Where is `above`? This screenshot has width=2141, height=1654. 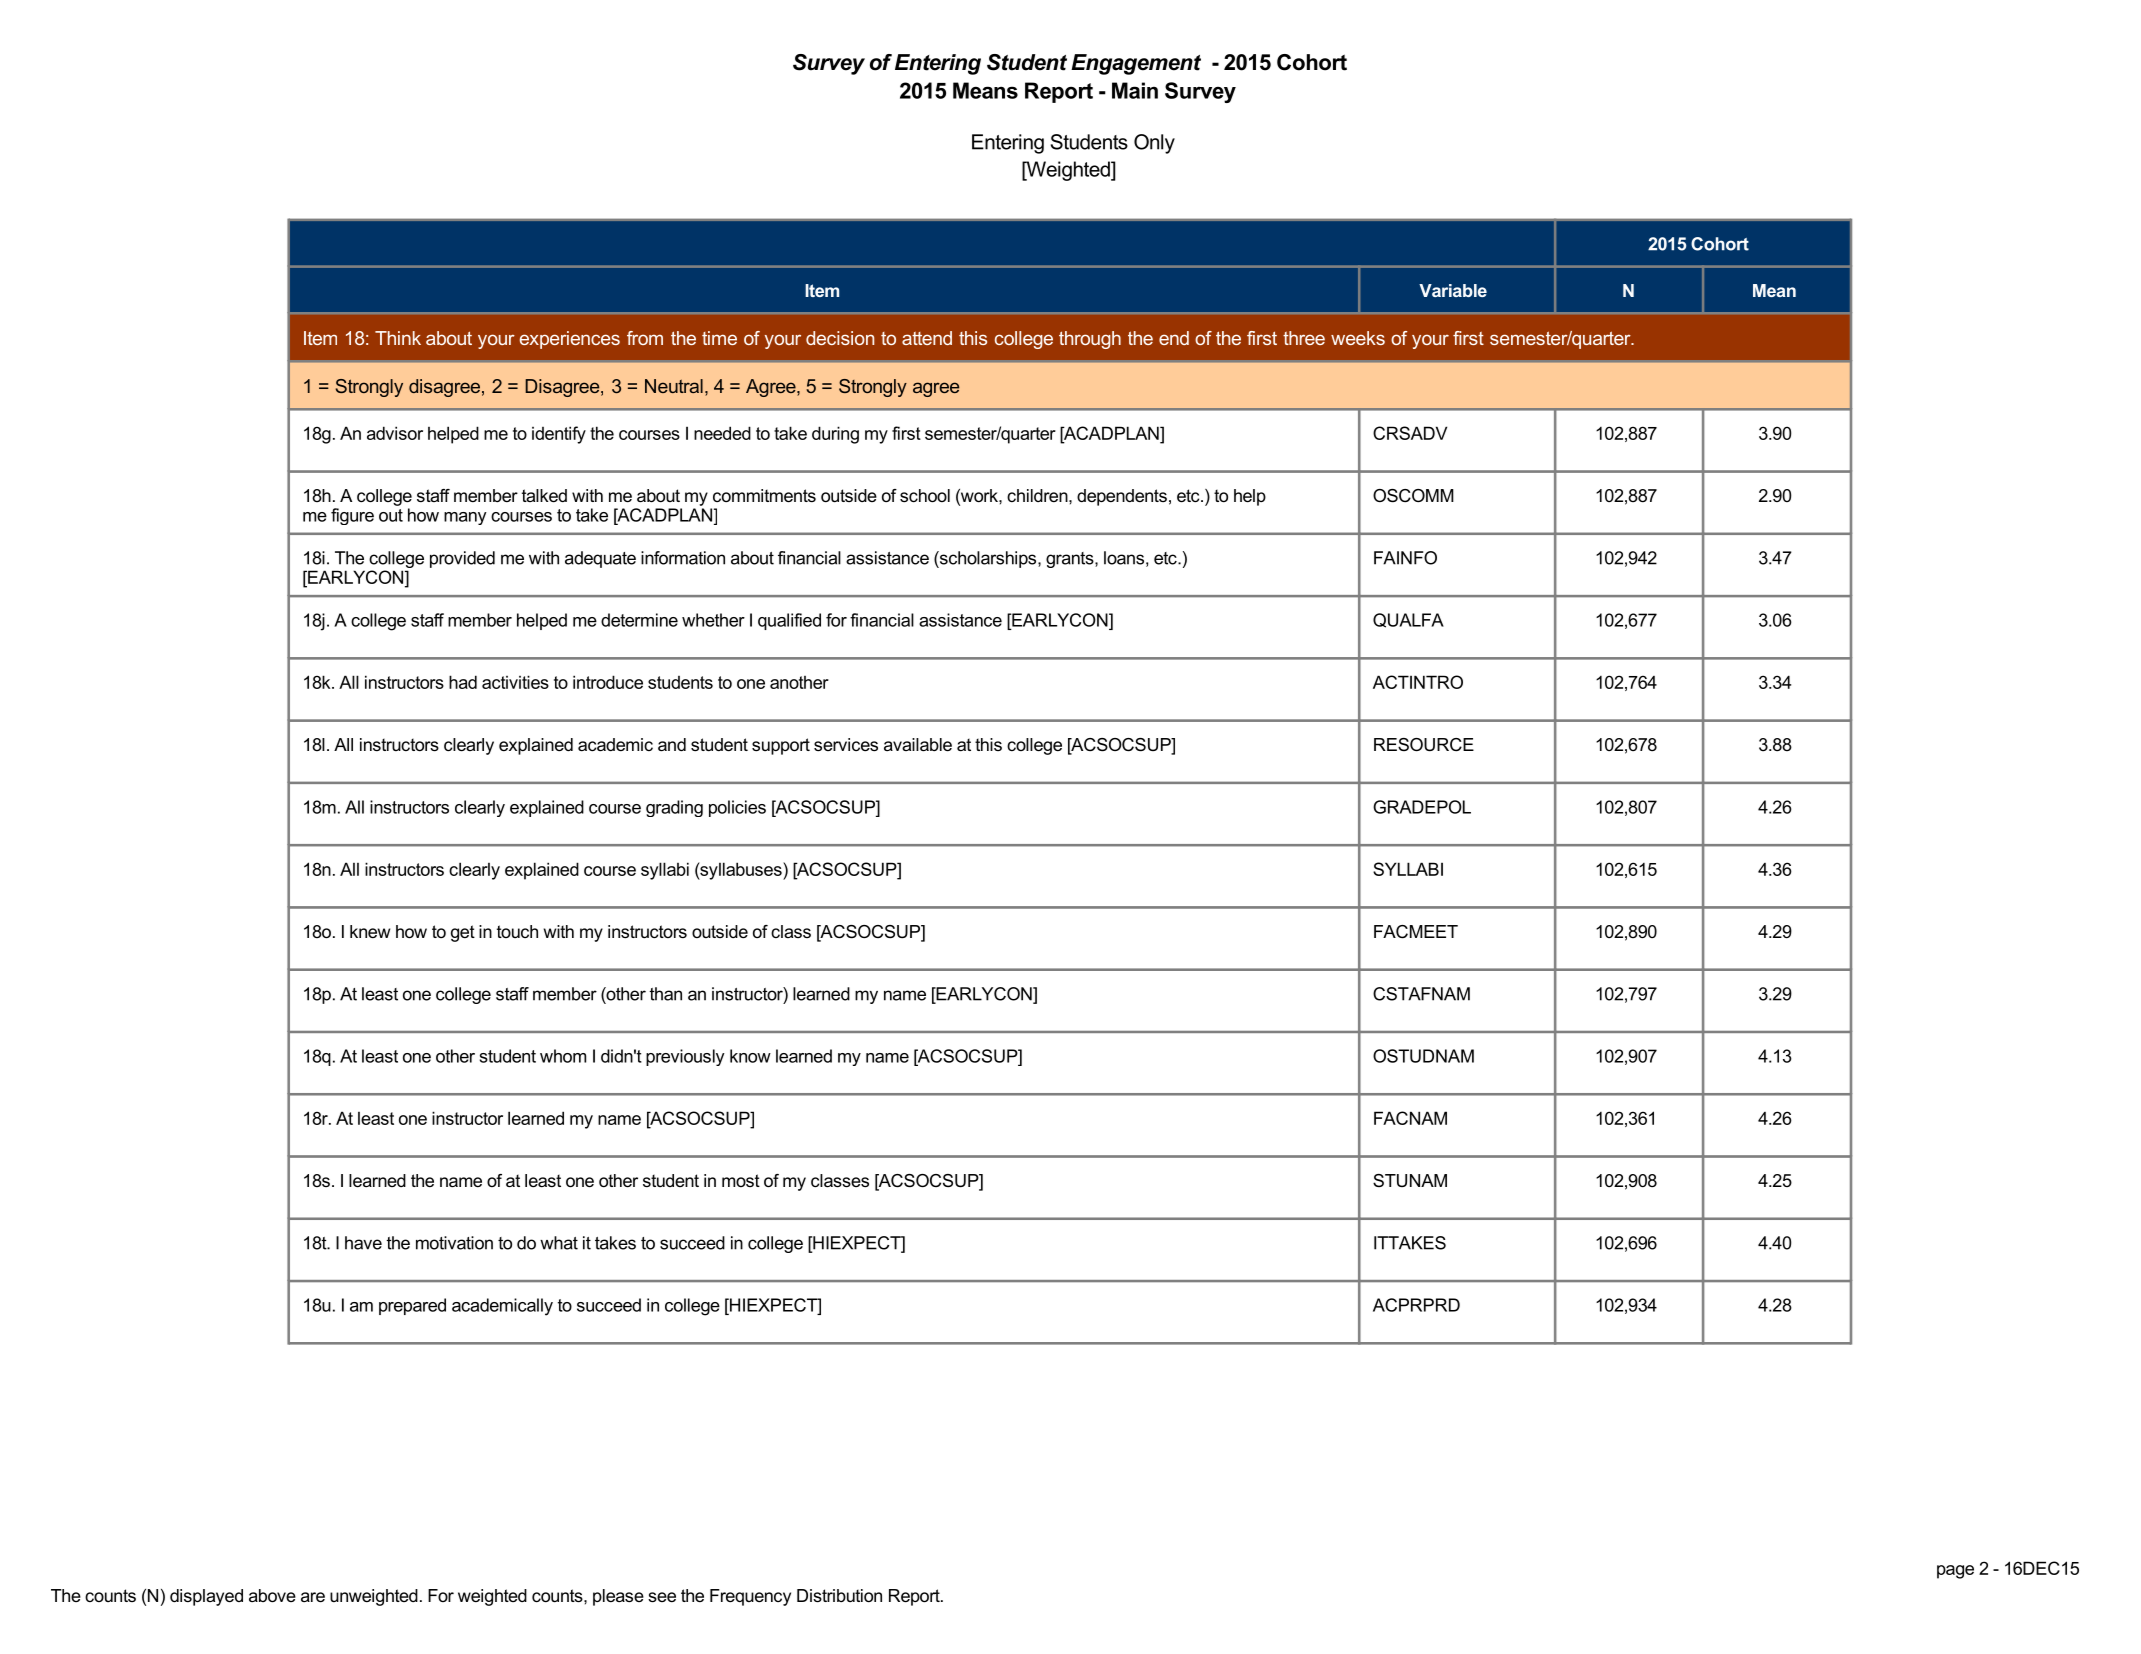 above is located at coordinates (272, 1596).
